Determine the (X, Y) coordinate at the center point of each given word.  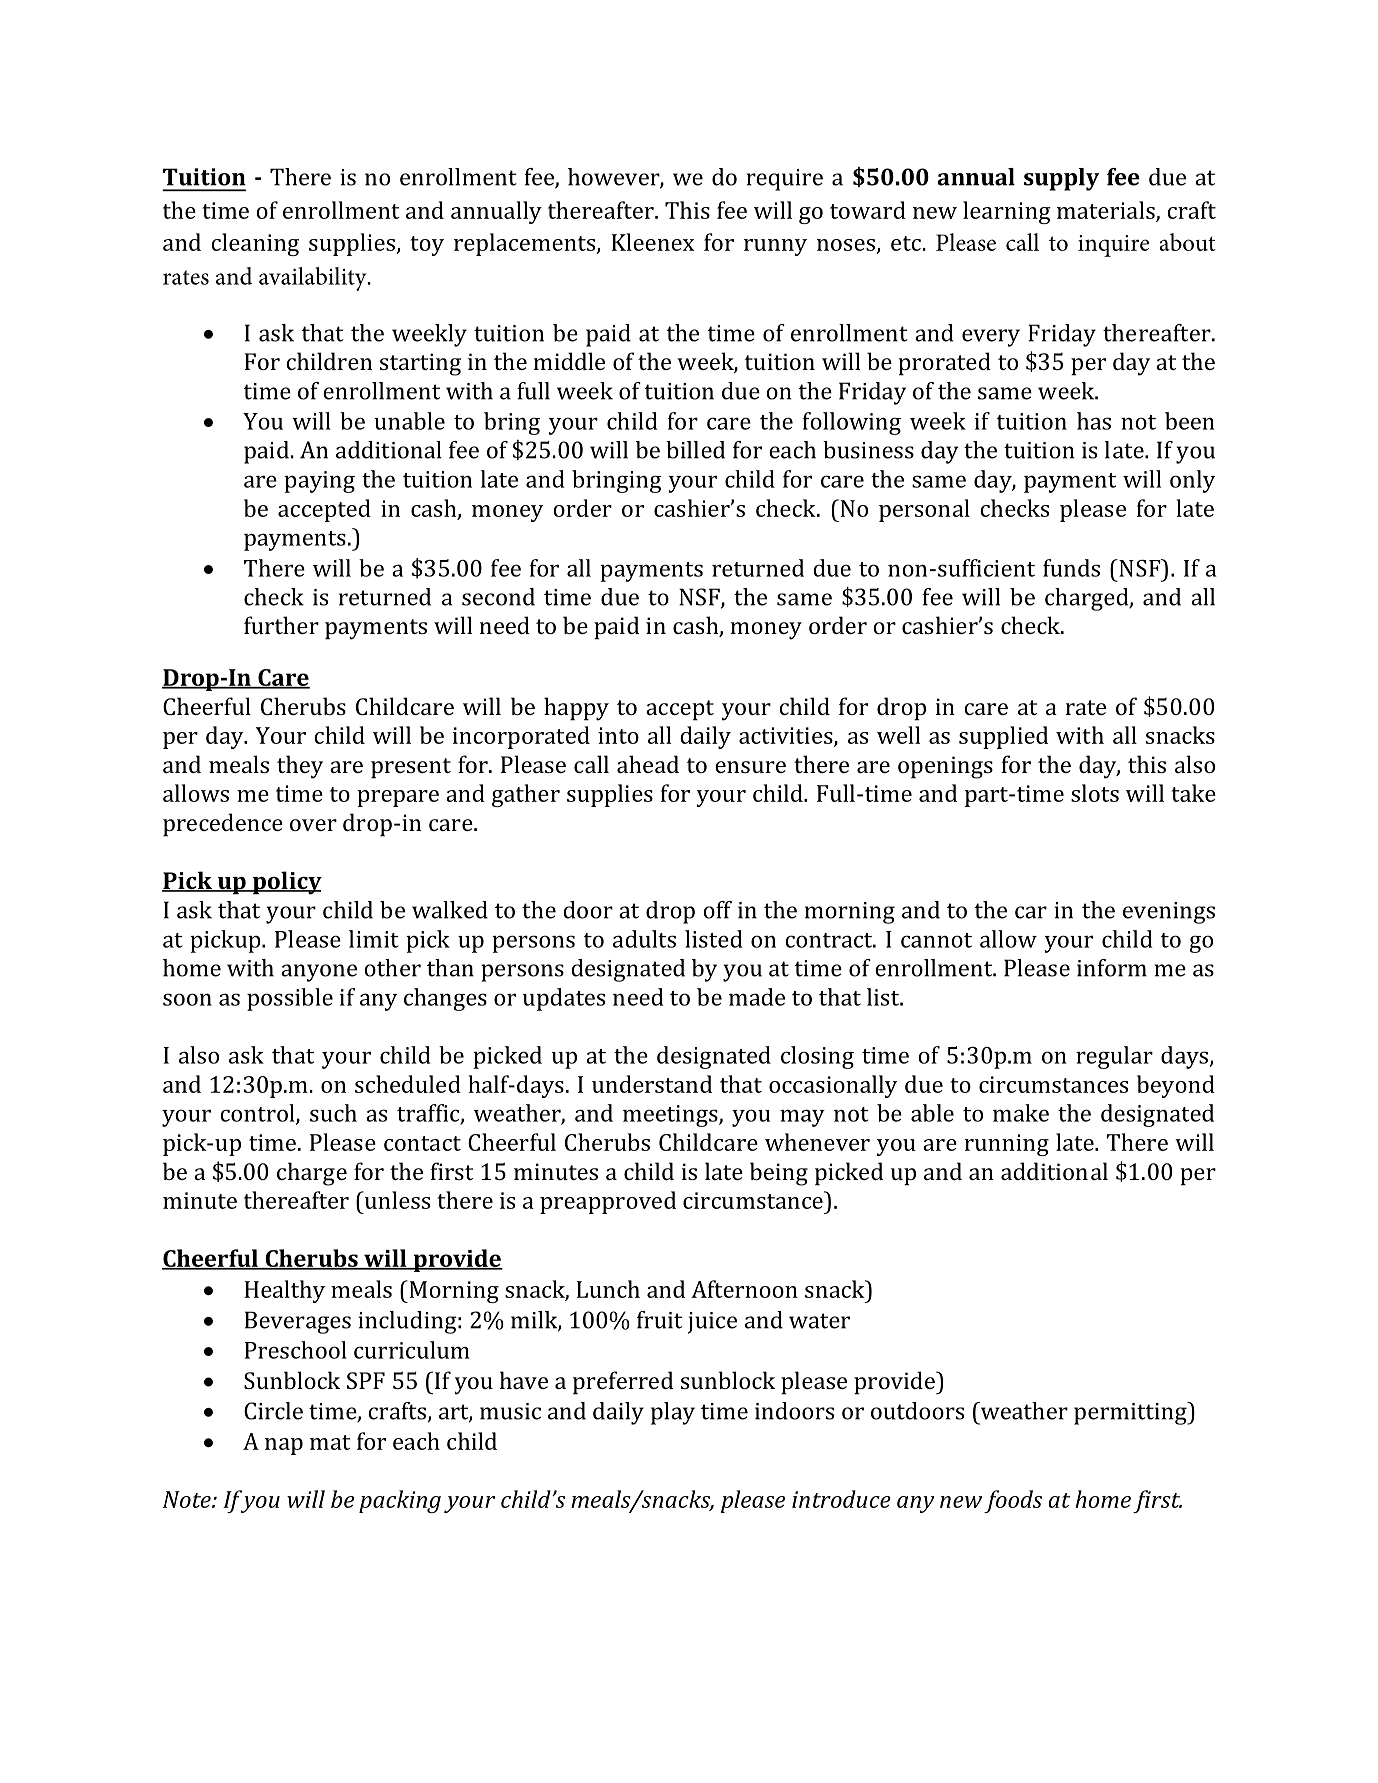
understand (652, 1084)
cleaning (255, 244)
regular (1114, 1057)
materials (1107, 211)
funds (1071, 568)
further (281, 625)
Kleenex (653, 242)
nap (284, 1446)
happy (576, 709)
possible (290, 999)
